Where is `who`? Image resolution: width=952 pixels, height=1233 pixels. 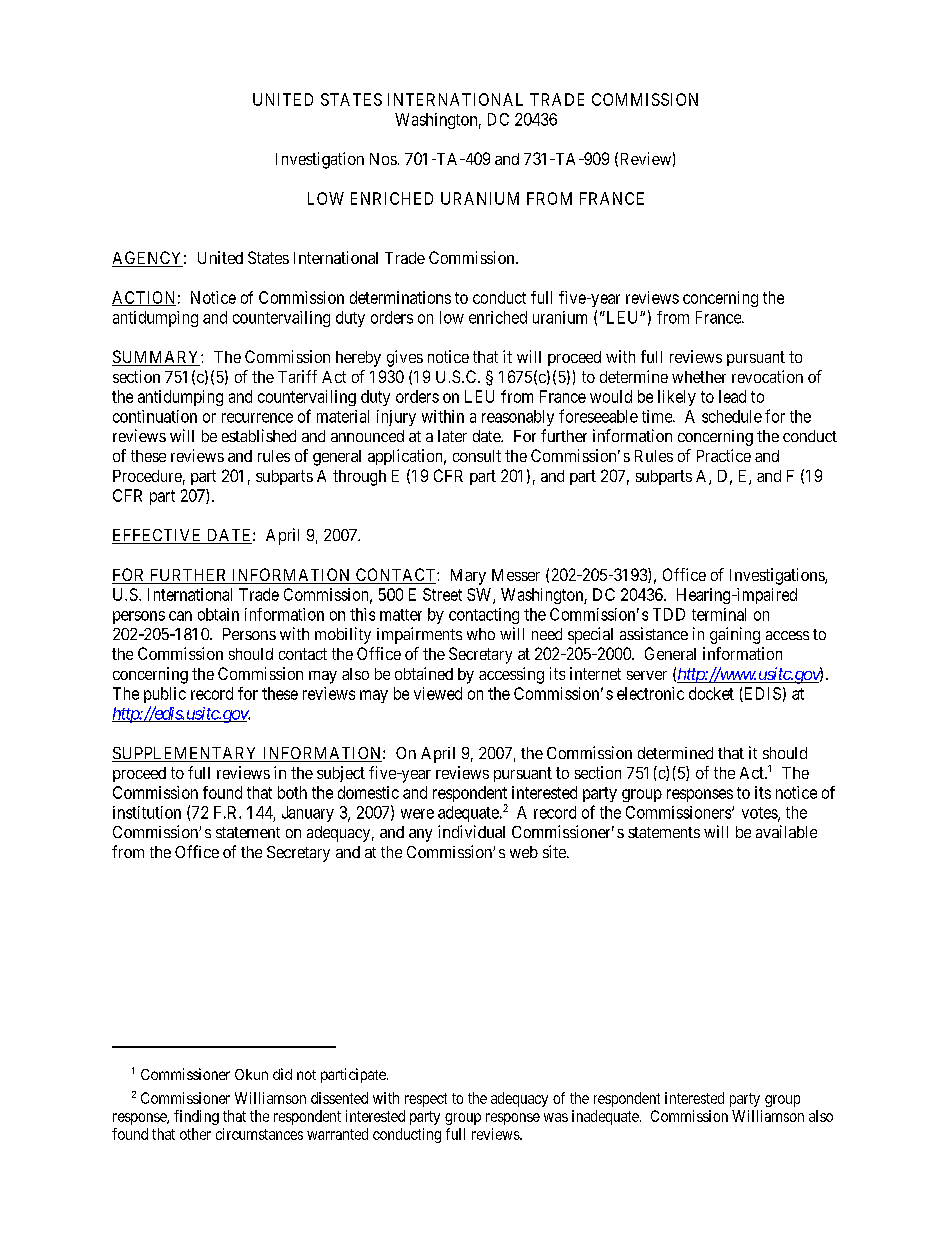 who is located at coordinates (481, 634).
